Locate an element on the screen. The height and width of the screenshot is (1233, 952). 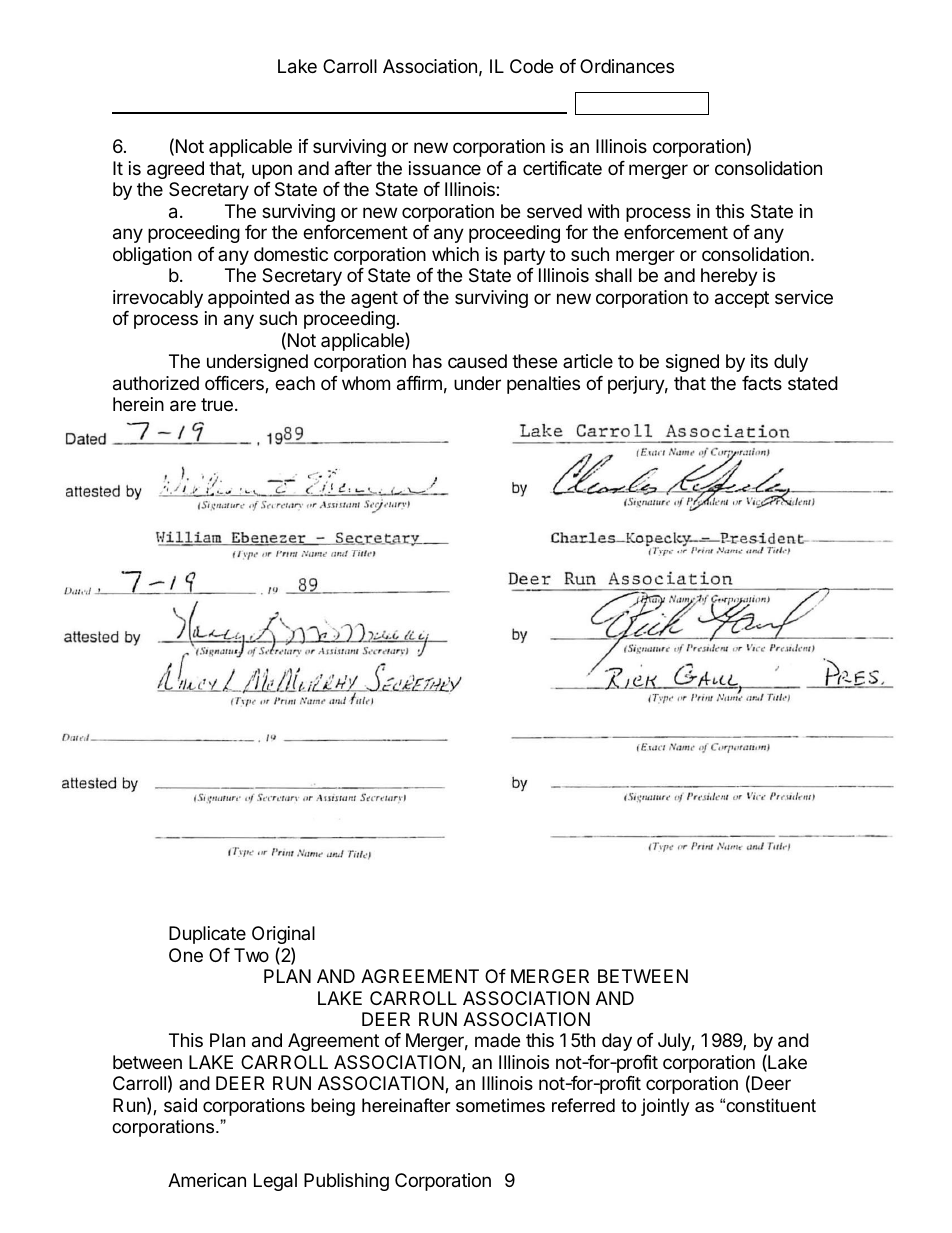
made is located at coordinates (497, 1040).
